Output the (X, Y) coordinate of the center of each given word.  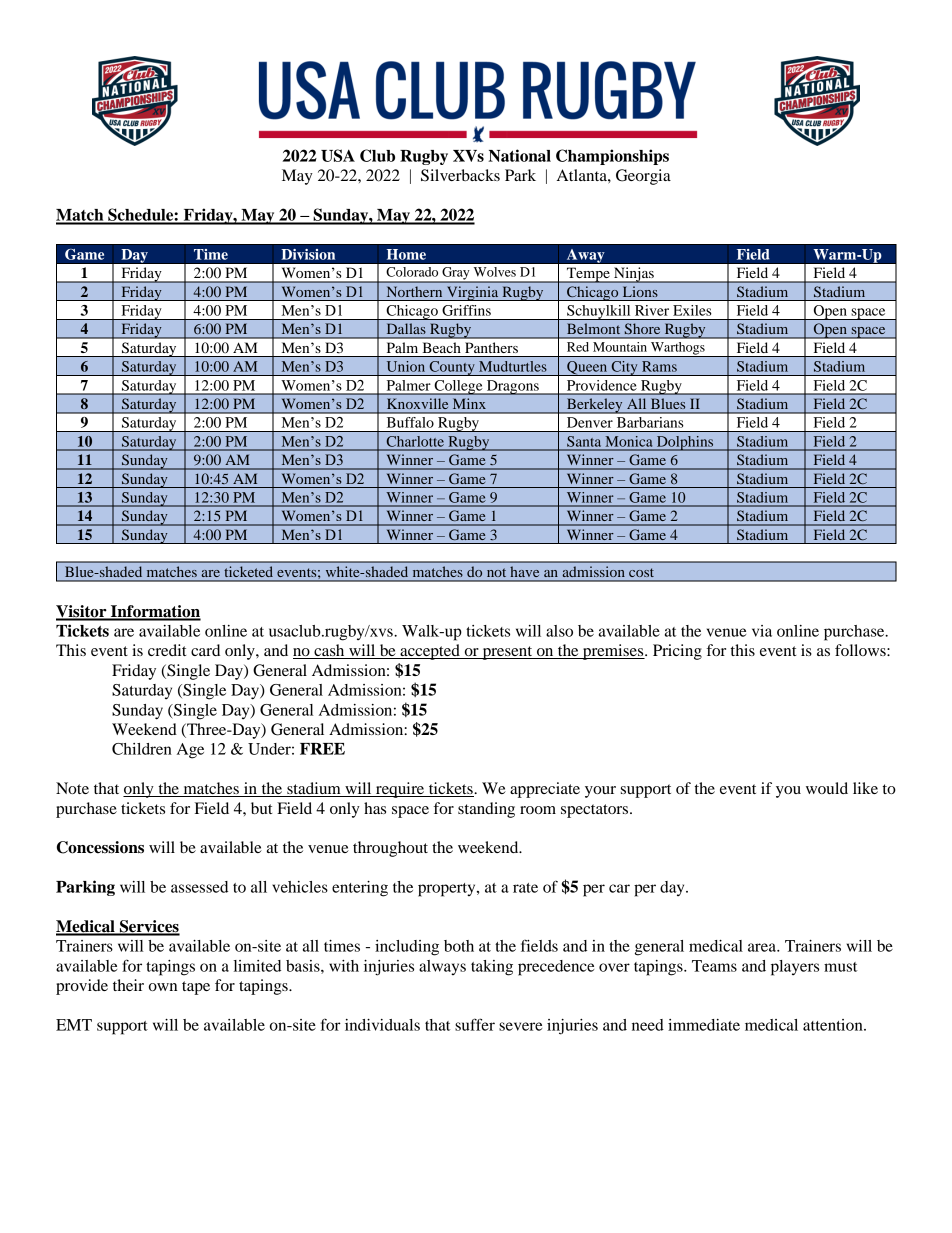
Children (142, 749)
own (163, 987)
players (795, 968)
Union (406, 366)
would (827, 788)
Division (308, 254)
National (519, 155)
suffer (475, 1024)
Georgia (643, 177)
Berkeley (595, 406)
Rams (659, 366)
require (400, 790)
